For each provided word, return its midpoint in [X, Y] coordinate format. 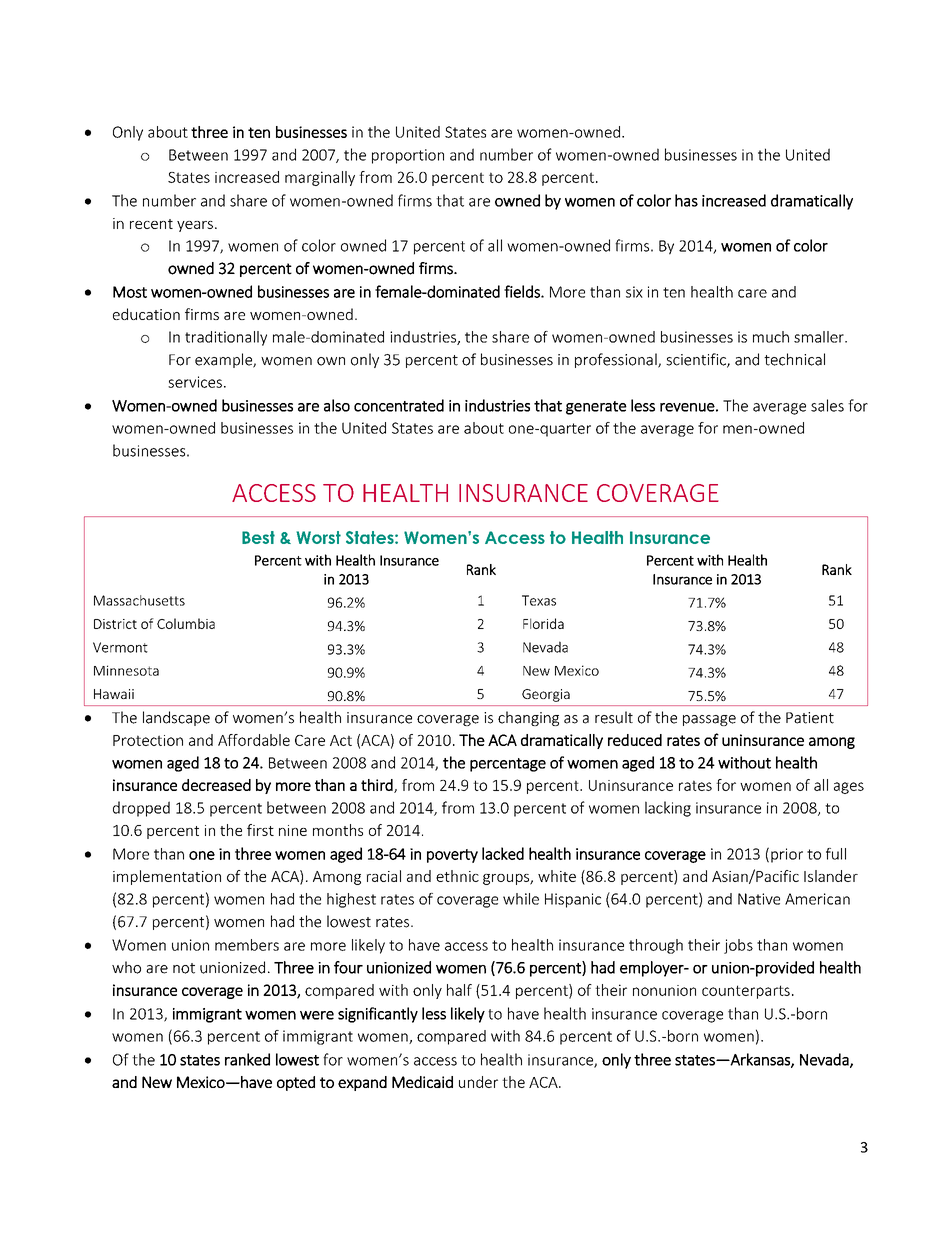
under [478, 1082]
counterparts [746, 992]
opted [296, 1083]
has [686, 200]
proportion [408, 156]
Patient [810, 718]
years [195, 226]
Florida [543, 623]
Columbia [186, 623]
